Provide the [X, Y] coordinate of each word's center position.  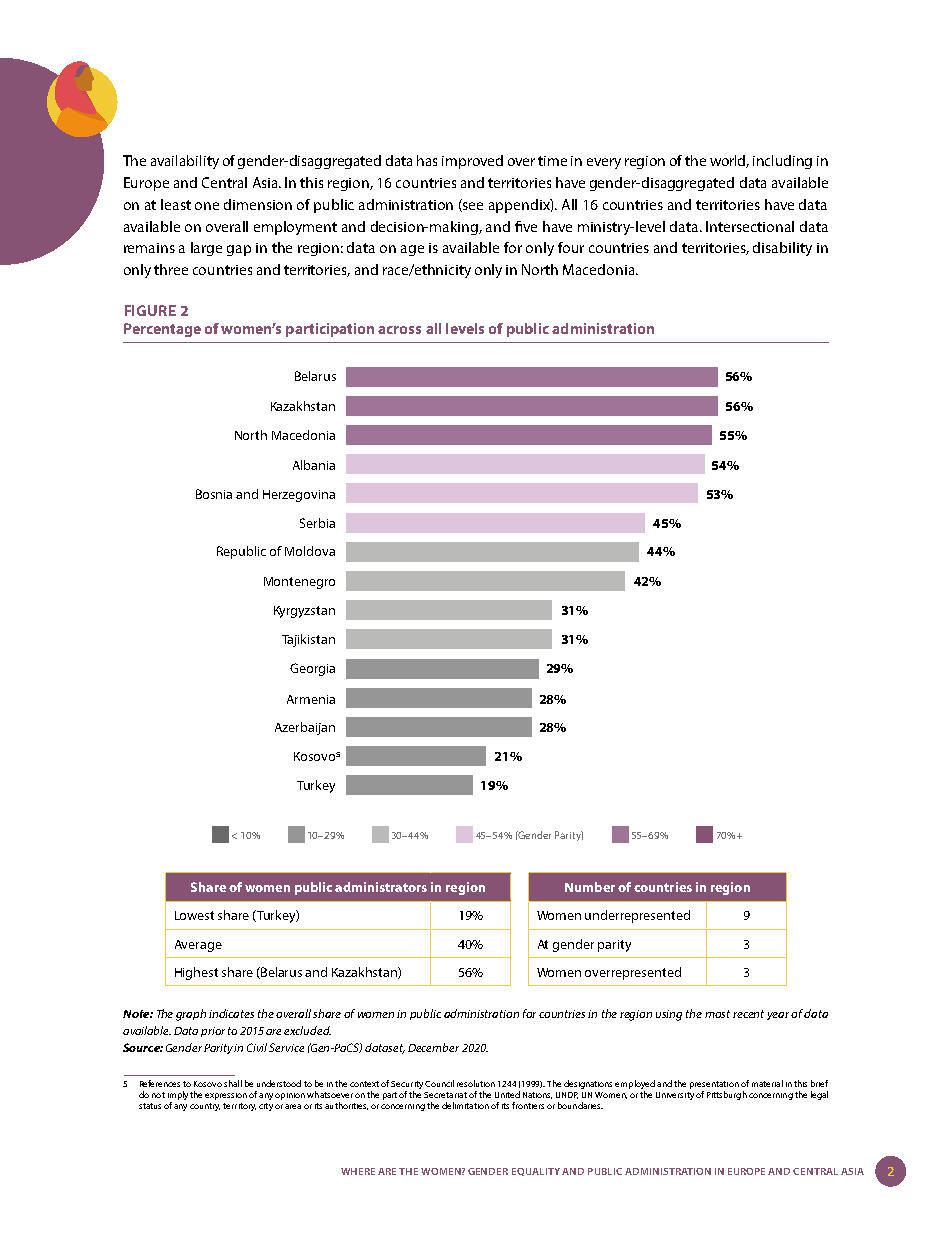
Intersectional [750, 226]
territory [239, 1107]
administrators [381, 887]
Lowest [194, 915]
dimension [258, 204]
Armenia [311, 699]
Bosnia [214, 494]
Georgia [312, 669]
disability [782, 249]
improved [472, 162]
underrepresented [637, 916]
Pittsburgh [727, 1095]
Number [590, 887]
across [399, 330]
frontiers [528, 1105]
